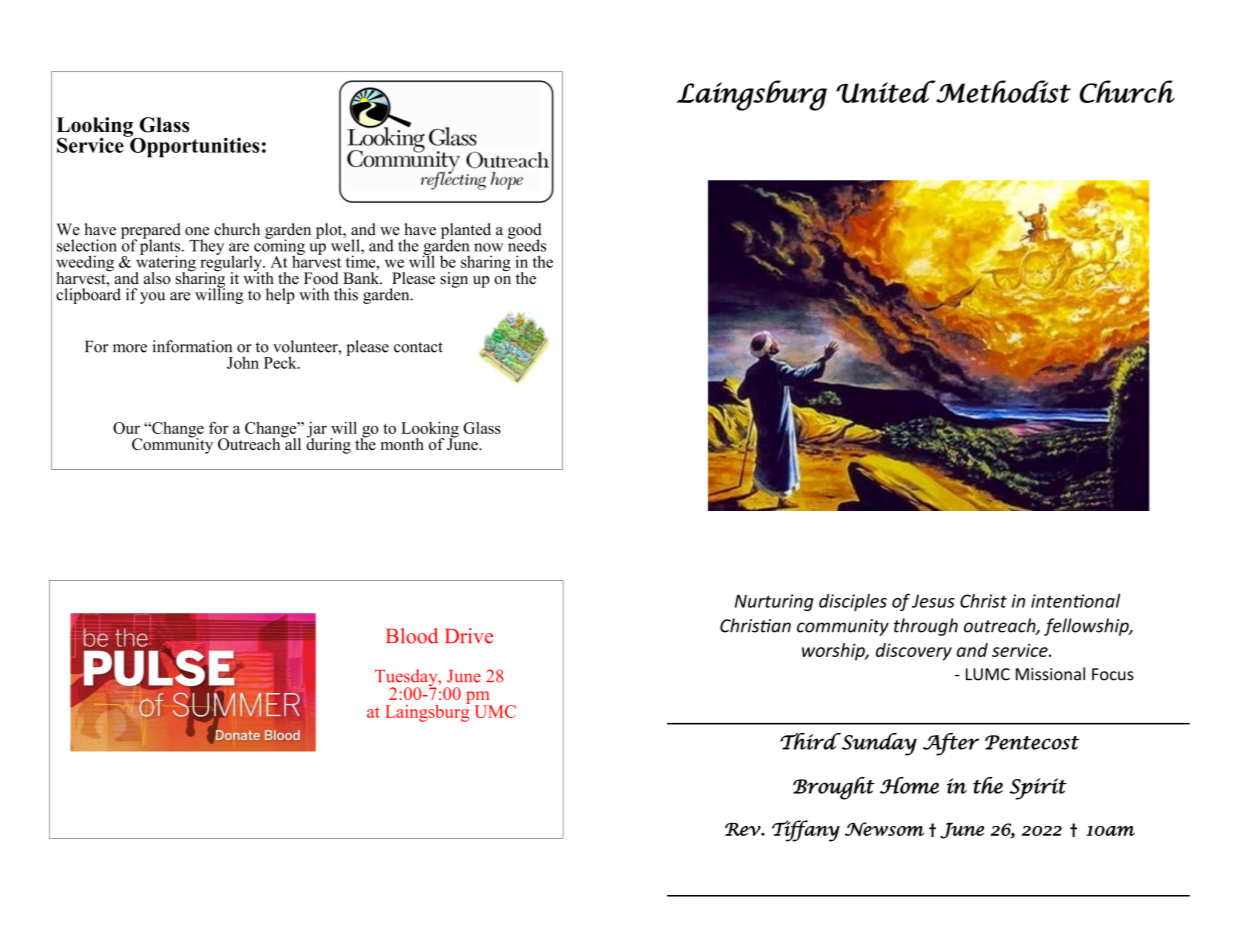 The width and height of the image is (1233, 952). I want to click on needs, so click(527, 244).
